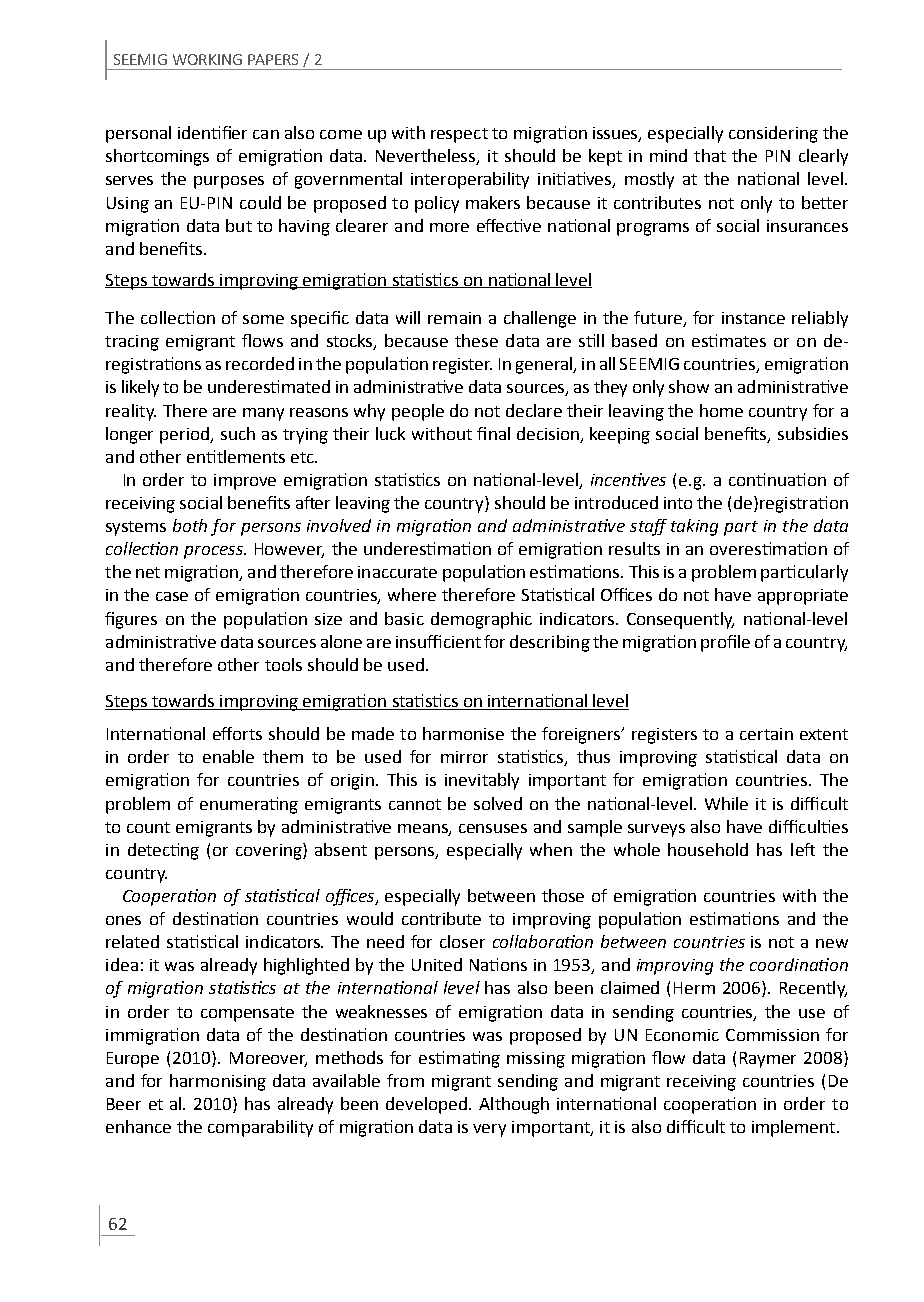  Describe the element at coordinates (207, 59) in the screenshot. I see `WORKING` at that location.
